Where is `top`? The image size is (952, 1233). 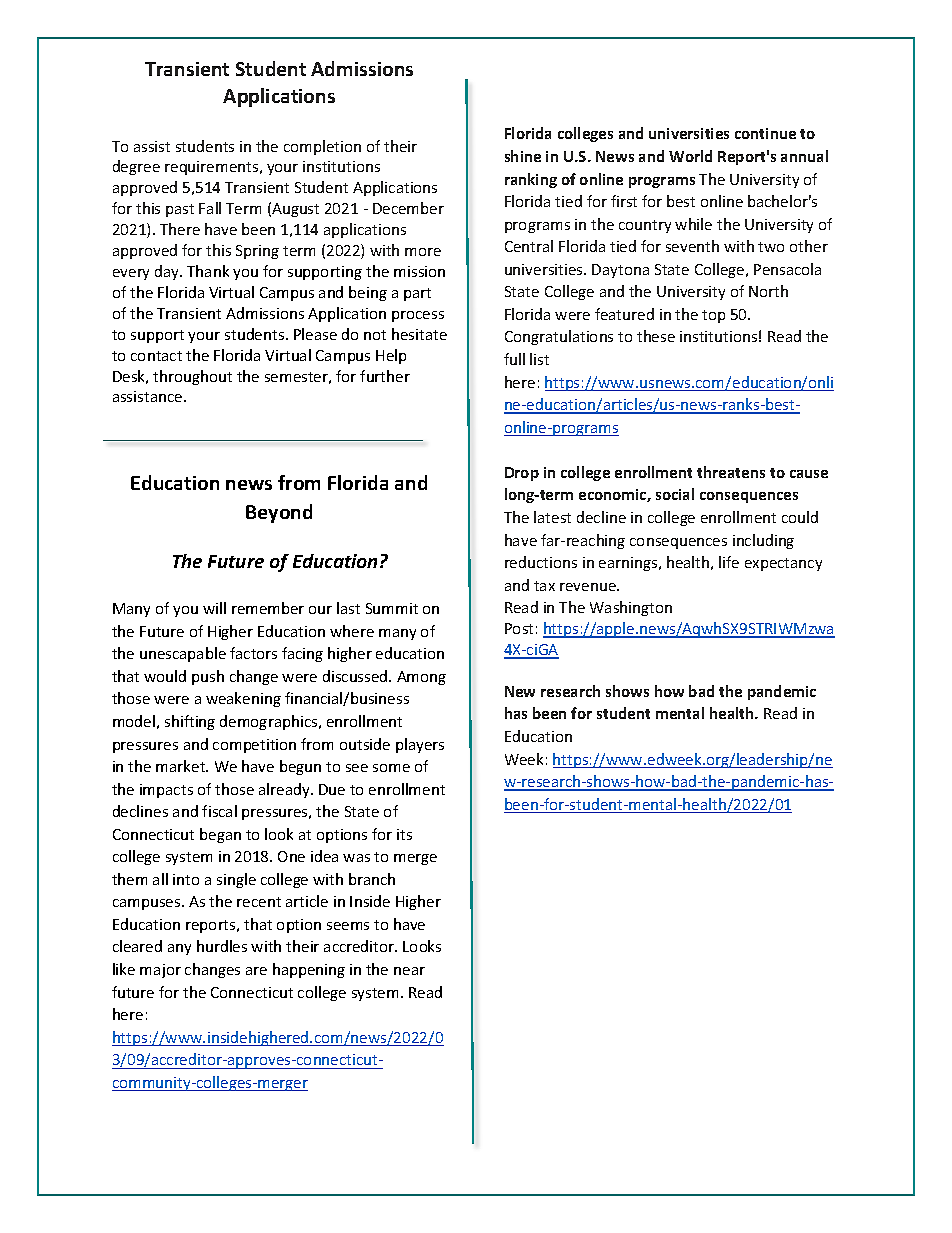
top is located at coordinates (713, 316).
